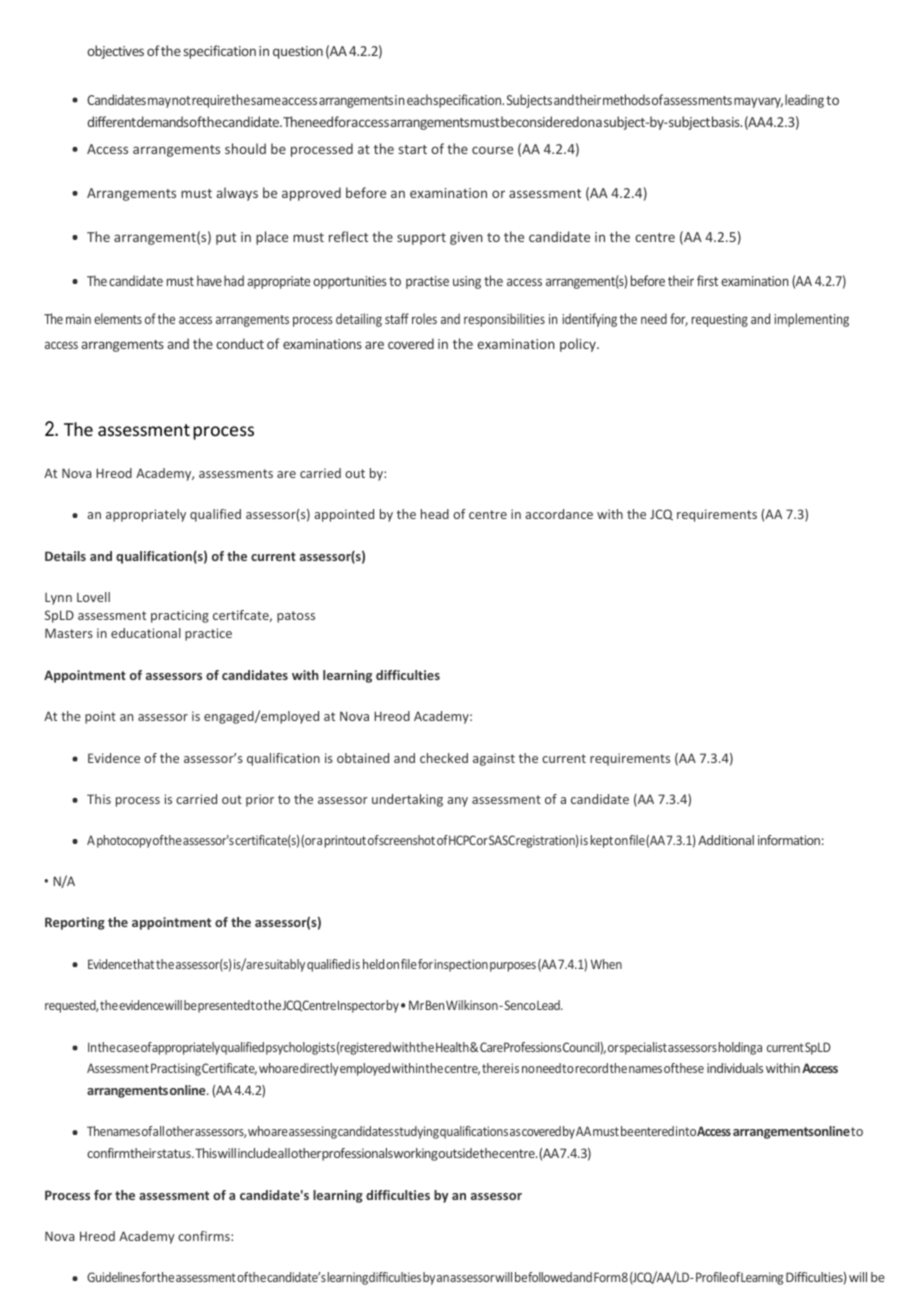 Image resolution: width=924 pixels, height=1309 pixels. Describe the element at coordinates (407, 800) in the image. I see `undertaking` at that location.
